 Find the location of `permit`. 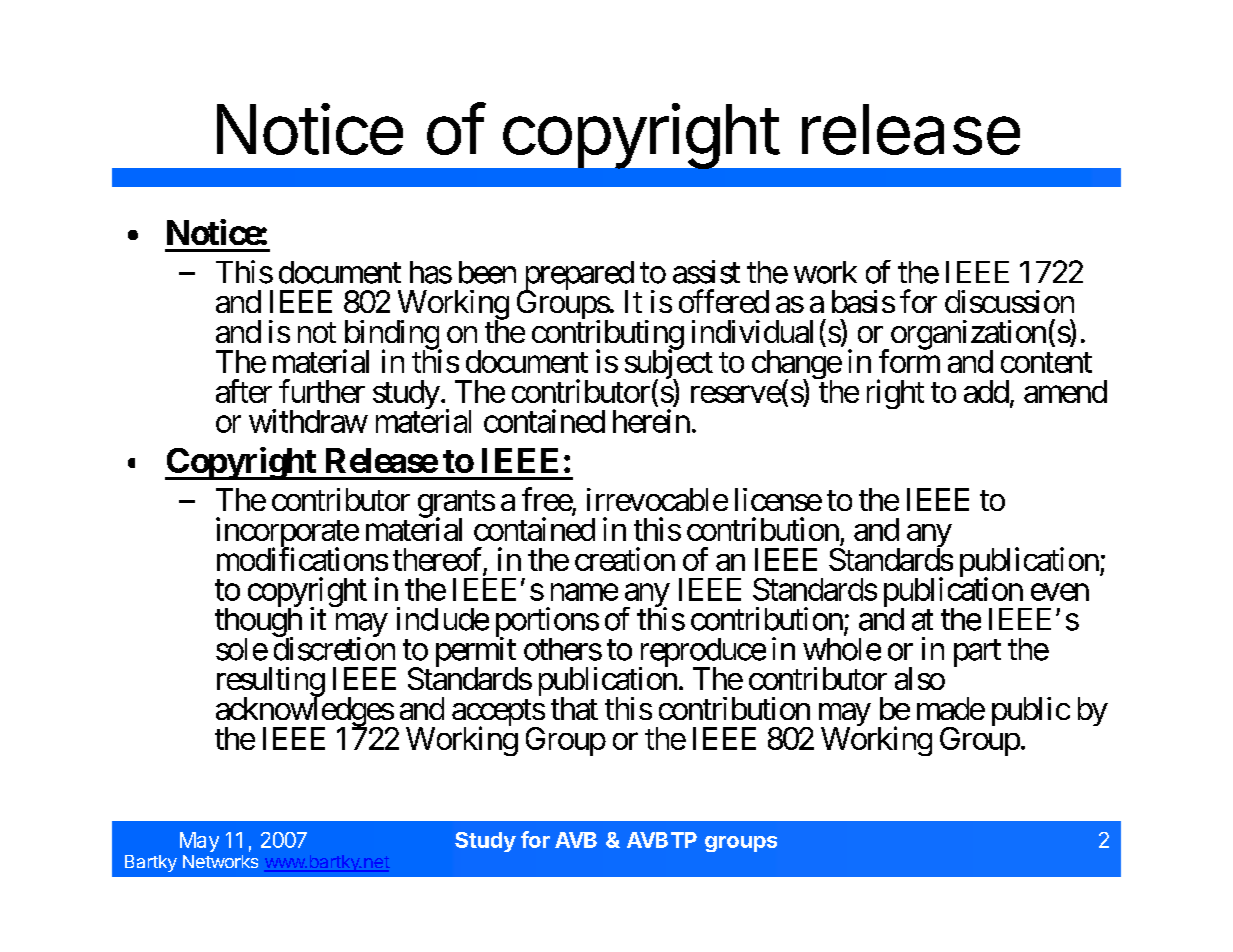

permit is located at coordinates (477, 652).
